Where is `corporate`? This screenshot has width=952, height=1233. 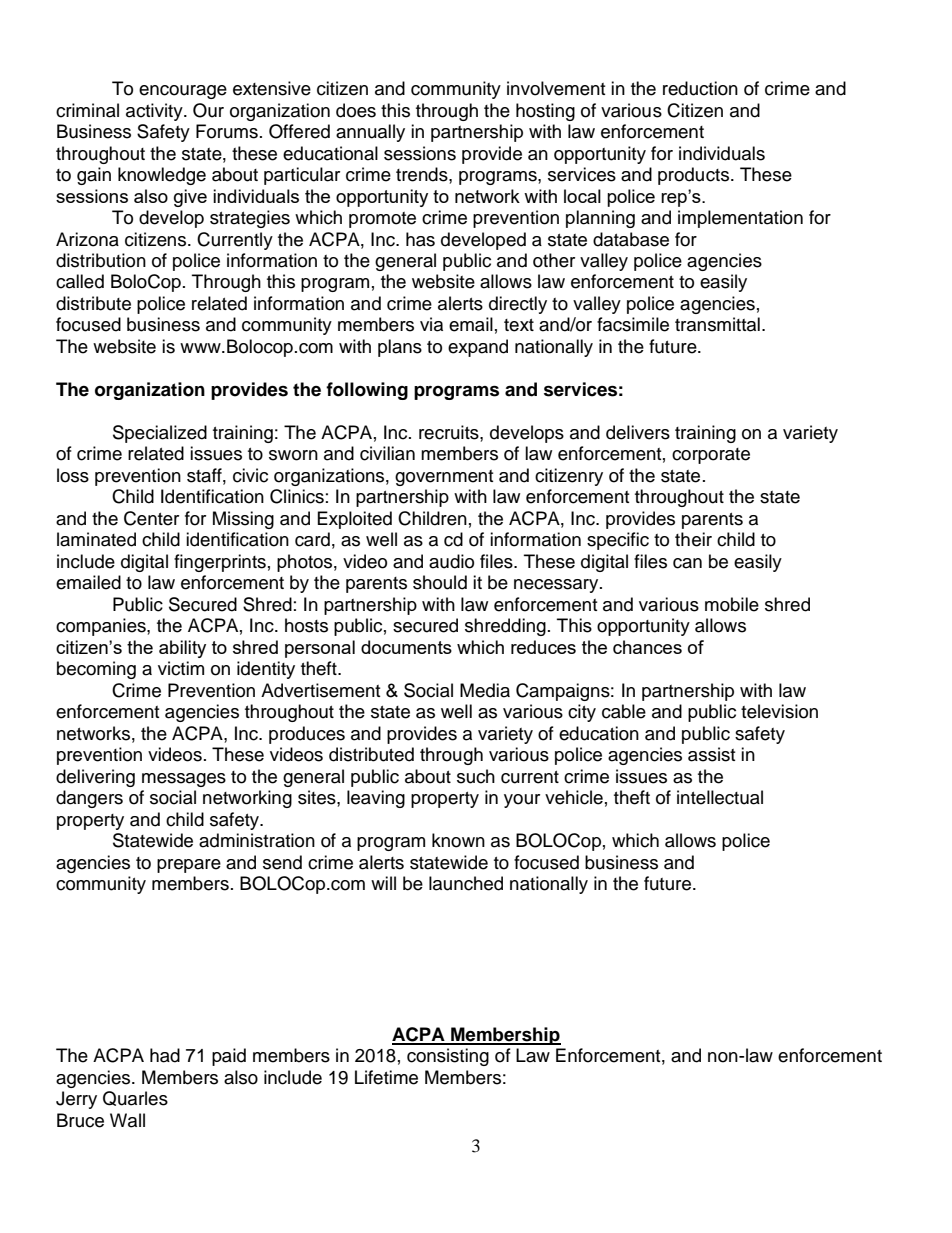
corporate is located at coordinates (711, 456).
